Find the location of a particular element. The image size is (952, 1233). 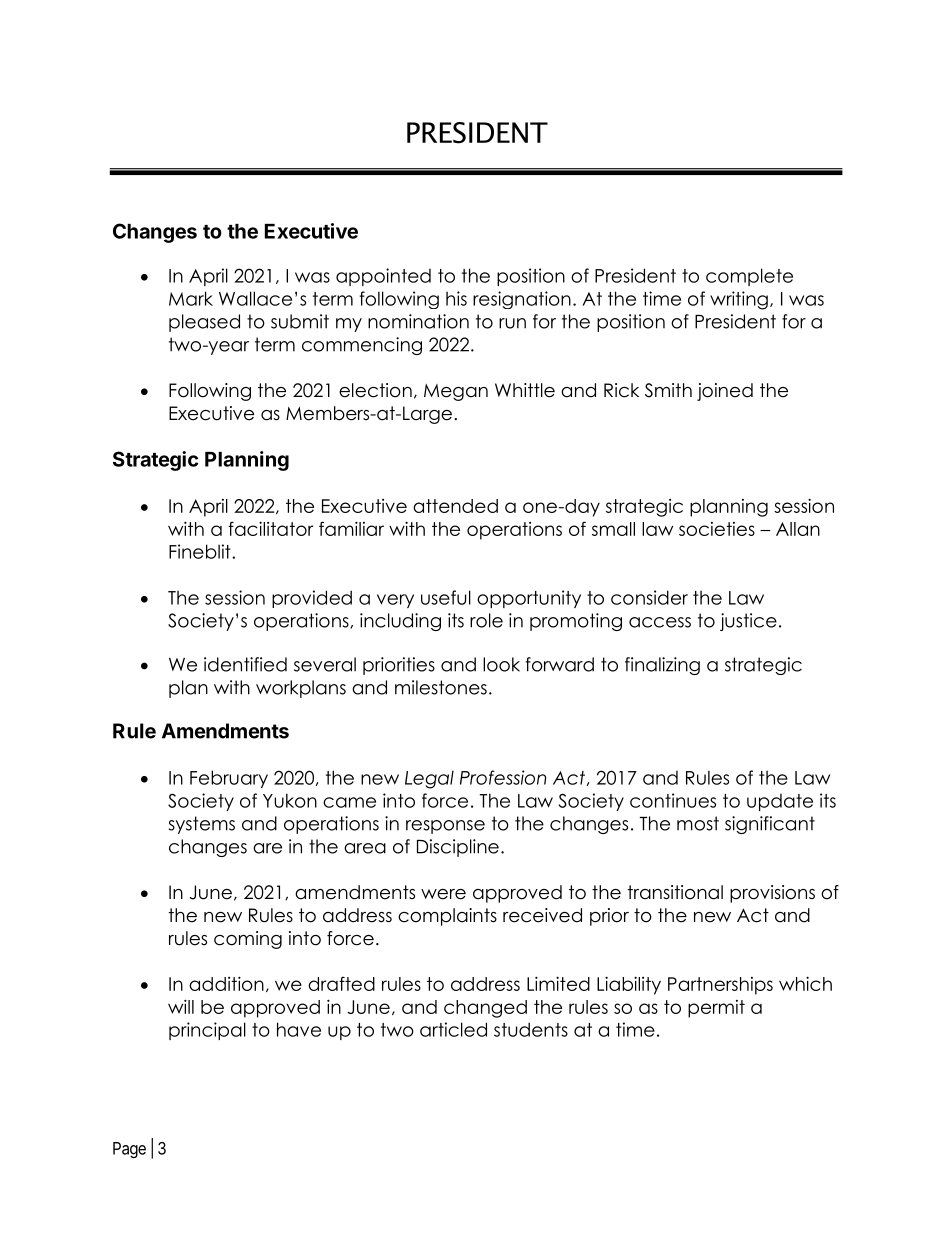

Page is located at coordinates (129, 1150).
